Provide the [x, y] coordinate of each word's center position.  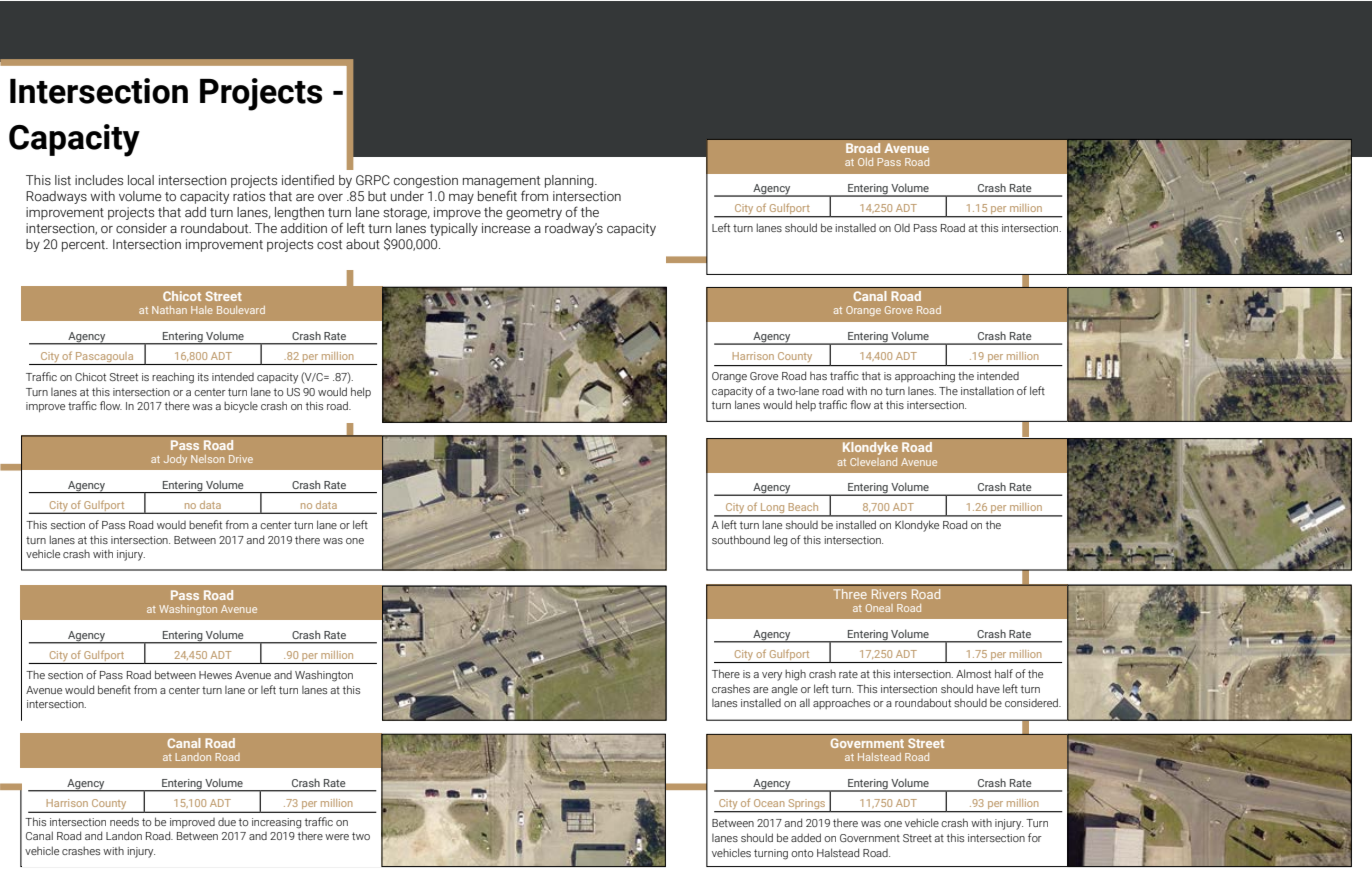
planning [570, 181]
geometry [534, 214]
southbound [741, 539]
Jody [175, 460]
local [141, 180]
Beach [803, 507]
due [227, 822]
